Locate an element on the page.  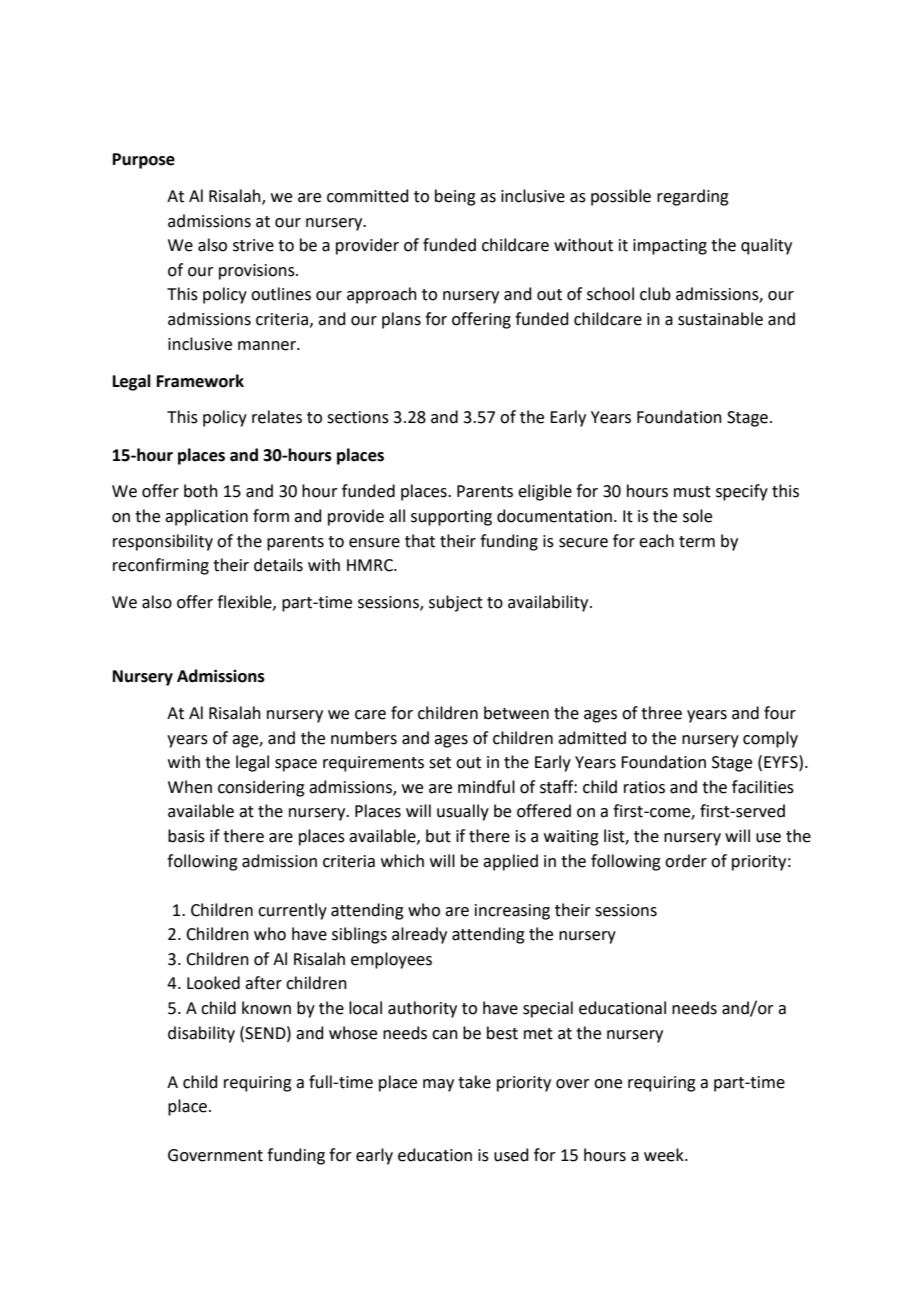
three is located at coordinates (661, 713).
